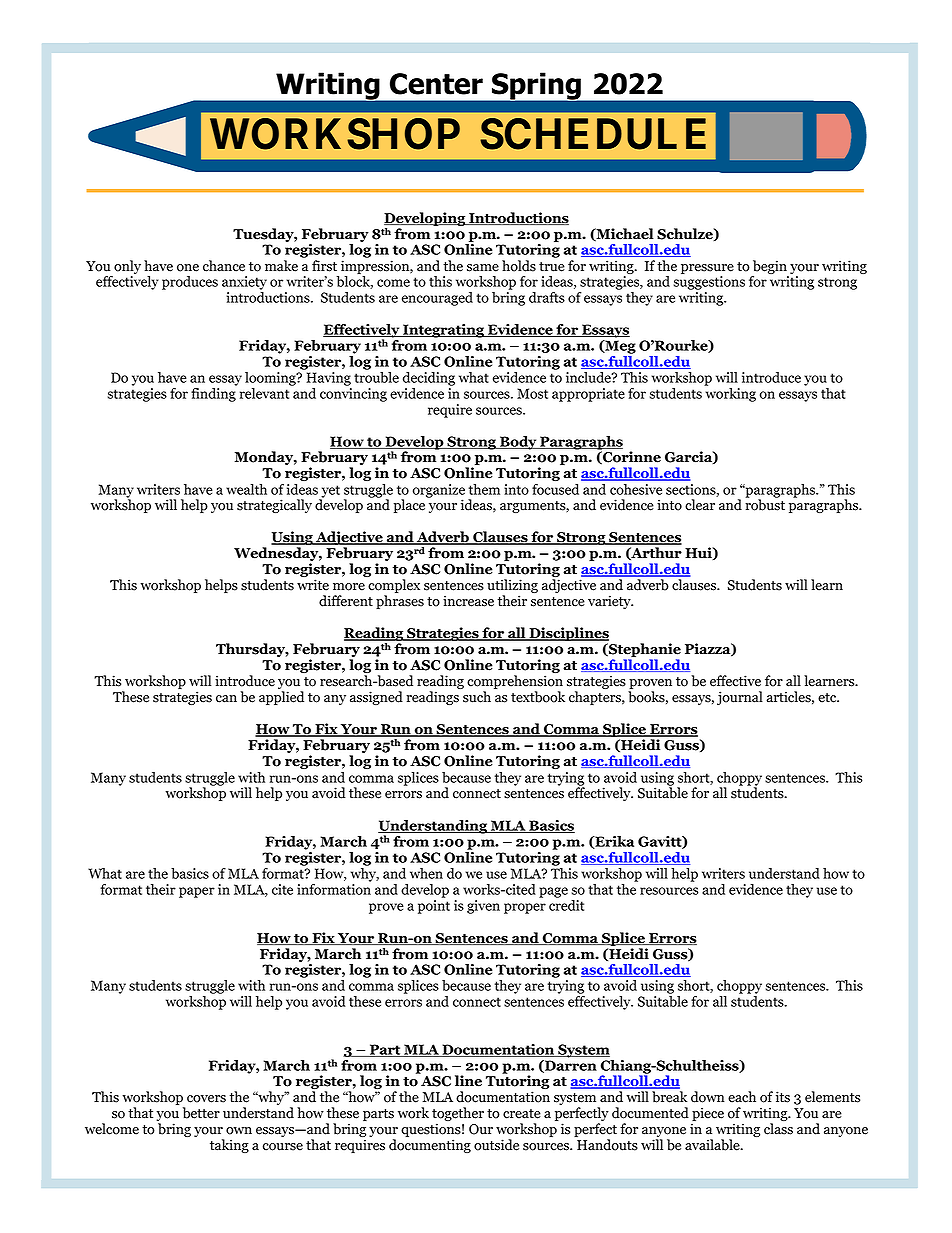 The height and width of the screenshot is (1233, 952). Describe the element at coordinates (742, 1097) in the screenshot. I see `each` at that location.
